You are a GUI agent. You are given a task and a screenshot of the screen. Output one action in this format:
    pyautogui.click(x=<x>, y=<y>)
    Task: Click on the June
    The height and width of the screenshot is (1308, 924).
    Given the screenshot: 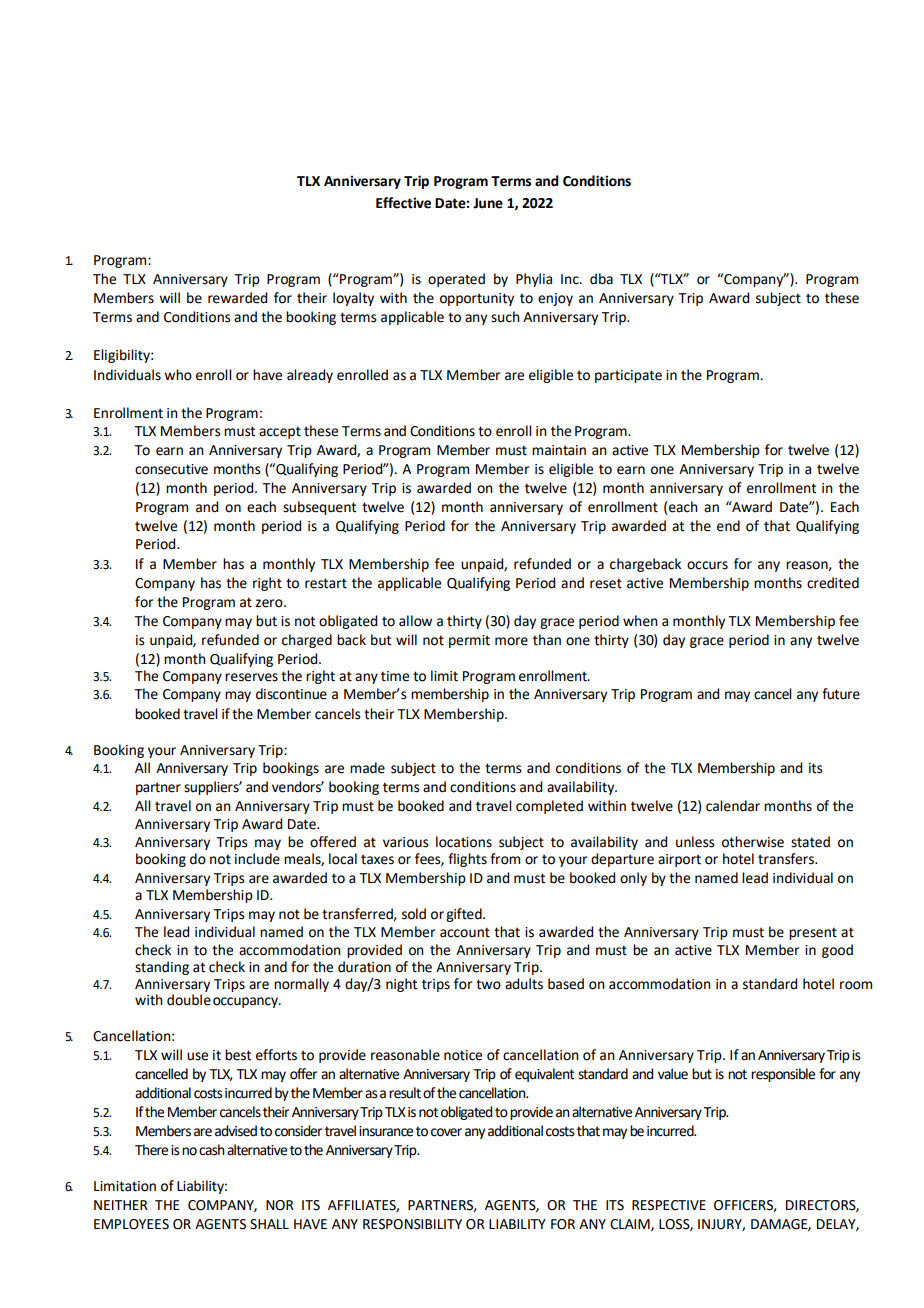 What is the action you would take?
    pyautogui.click(x=488, y=203)
